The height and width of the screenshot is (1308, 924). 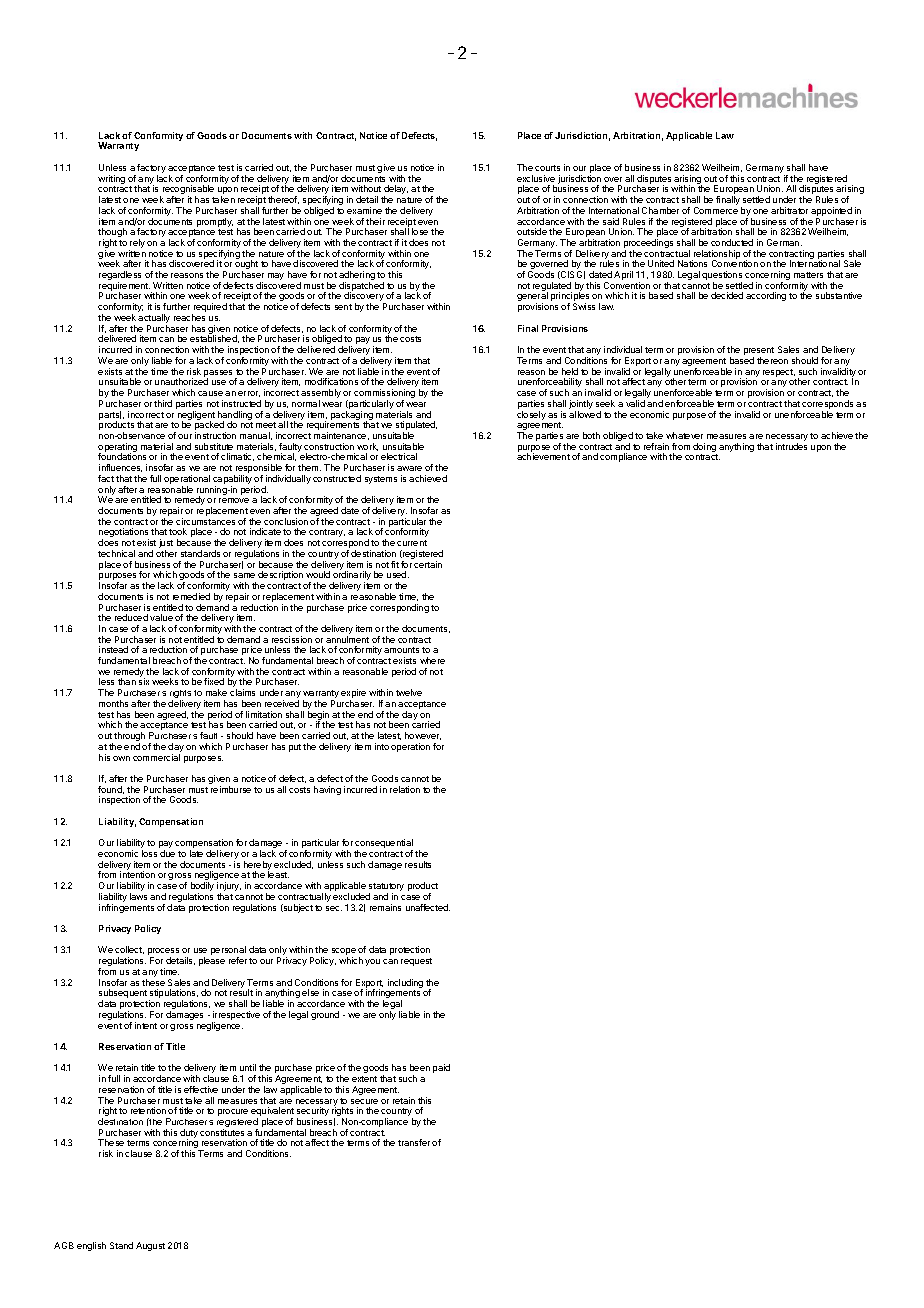 What do you see at coordinates (386, 888) in the screenshot?
I see `statutory` at bounding box center [386, 888].
